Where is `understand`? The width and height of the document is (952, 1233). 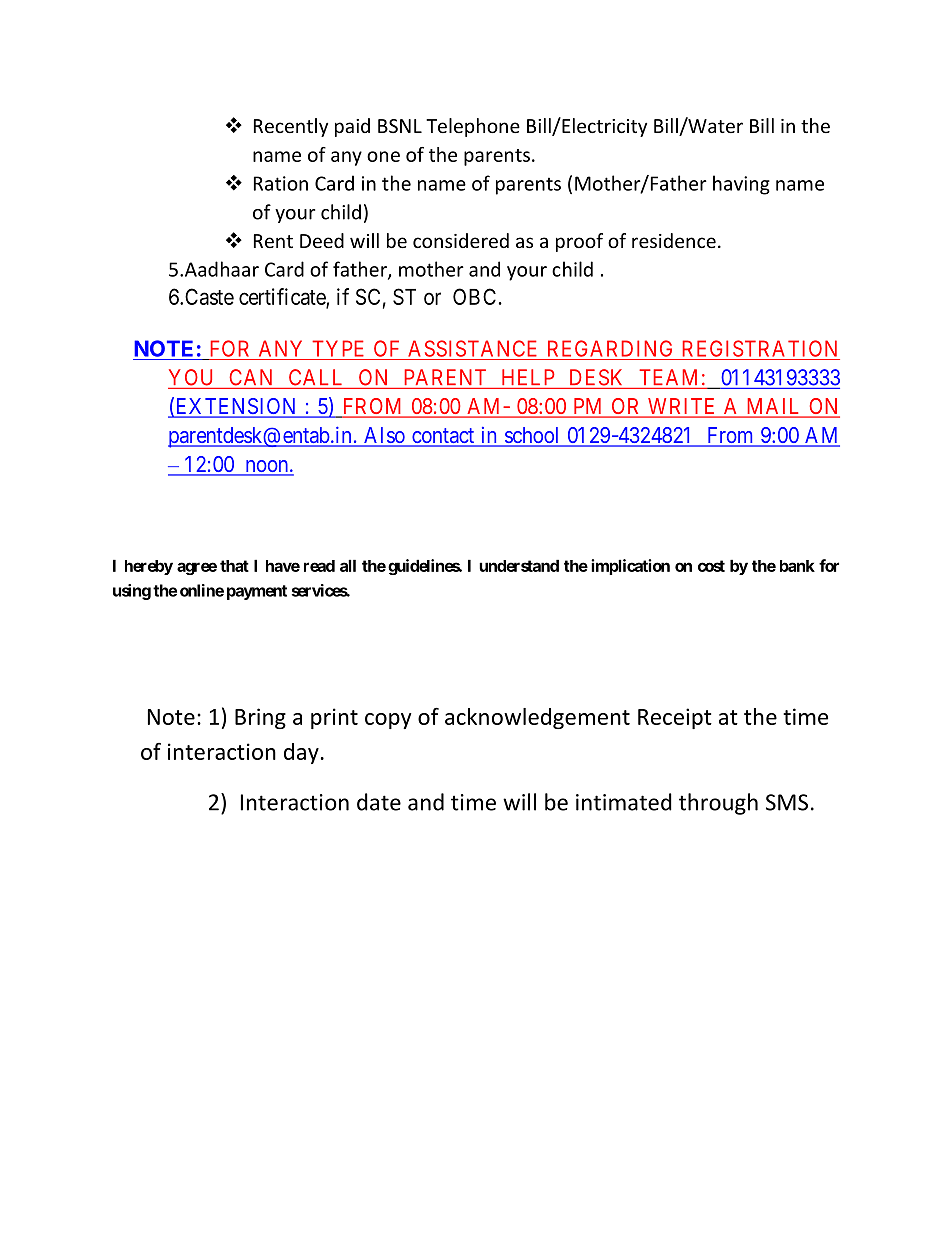 understand is located at coordinates (519, 565).
